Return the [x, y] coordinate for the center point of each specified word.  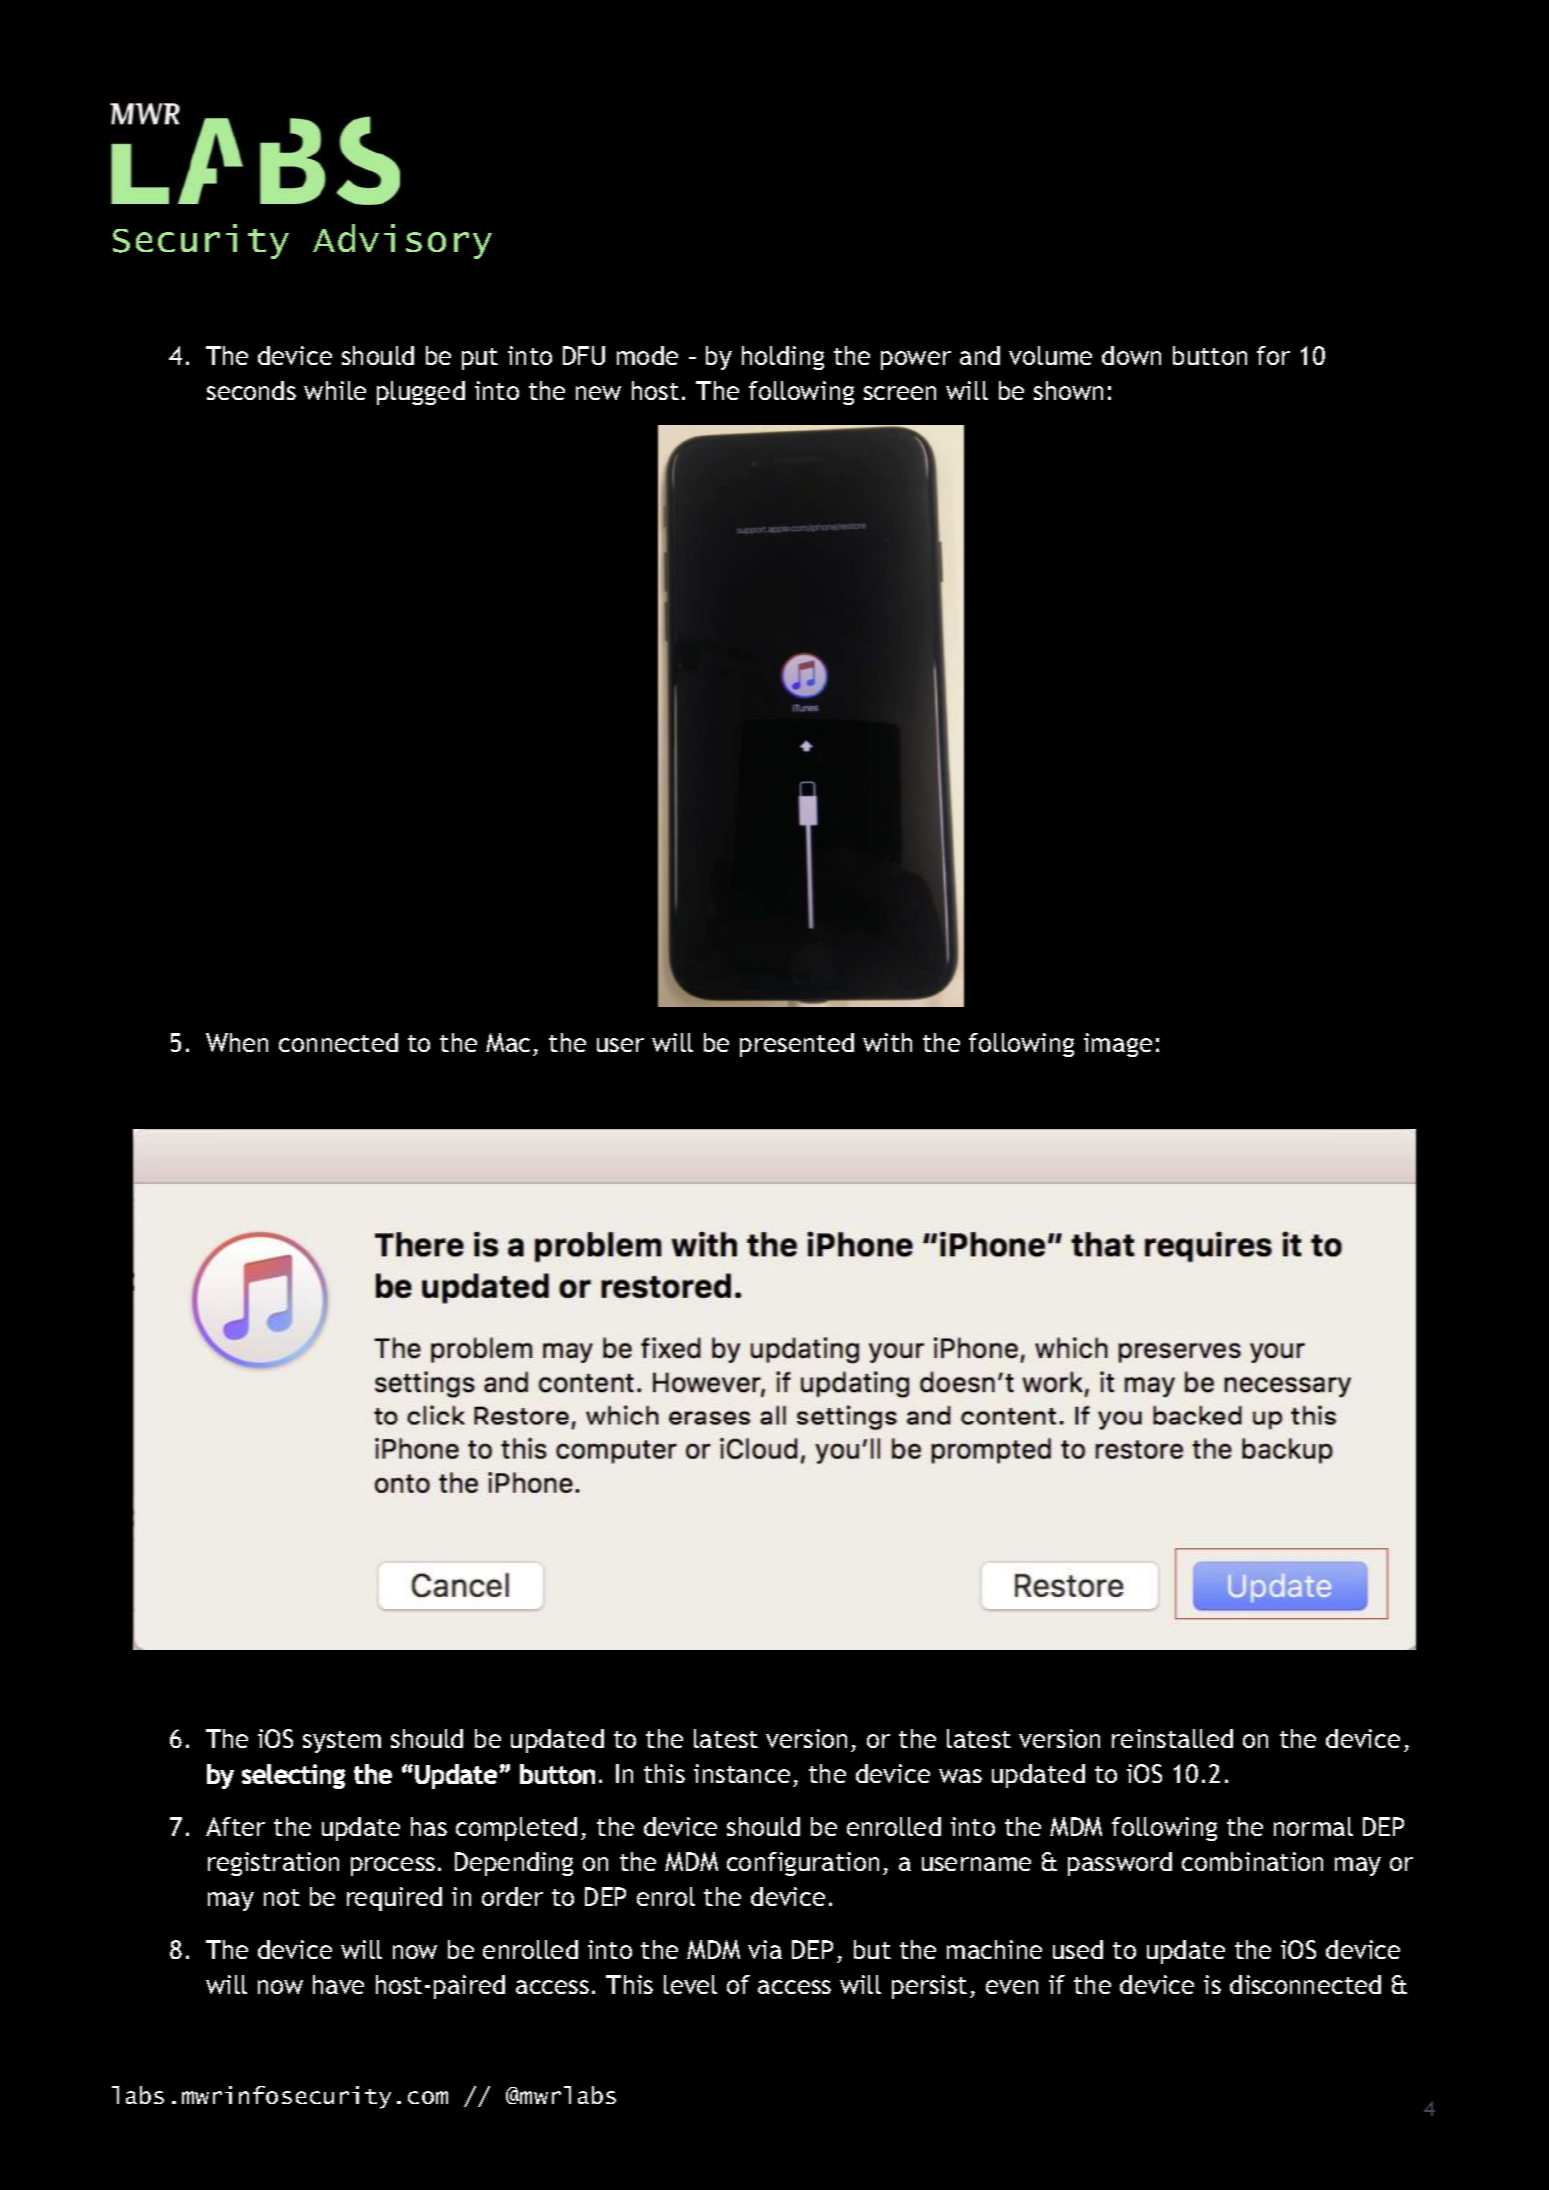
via [765, 1949]
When [237, 1042]
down [1131, 355]
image [1118, 1045]
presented [797, 1045]
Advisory [402, 241]
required [394, 1899]
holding [783, 358]
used [1078, 1949]
